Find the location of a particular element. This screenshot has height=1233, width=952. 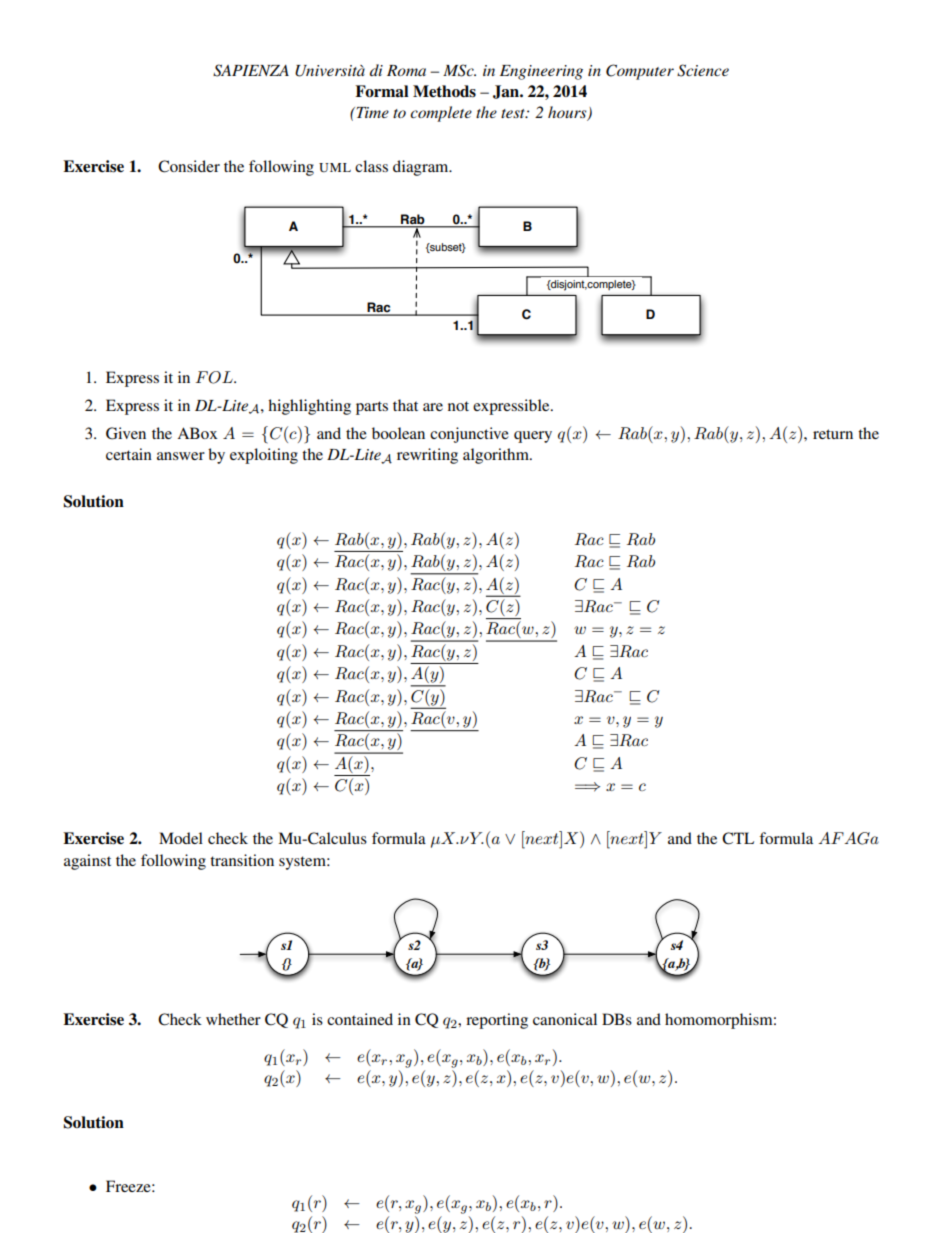

CTL is located at coordinates (738, 838).
